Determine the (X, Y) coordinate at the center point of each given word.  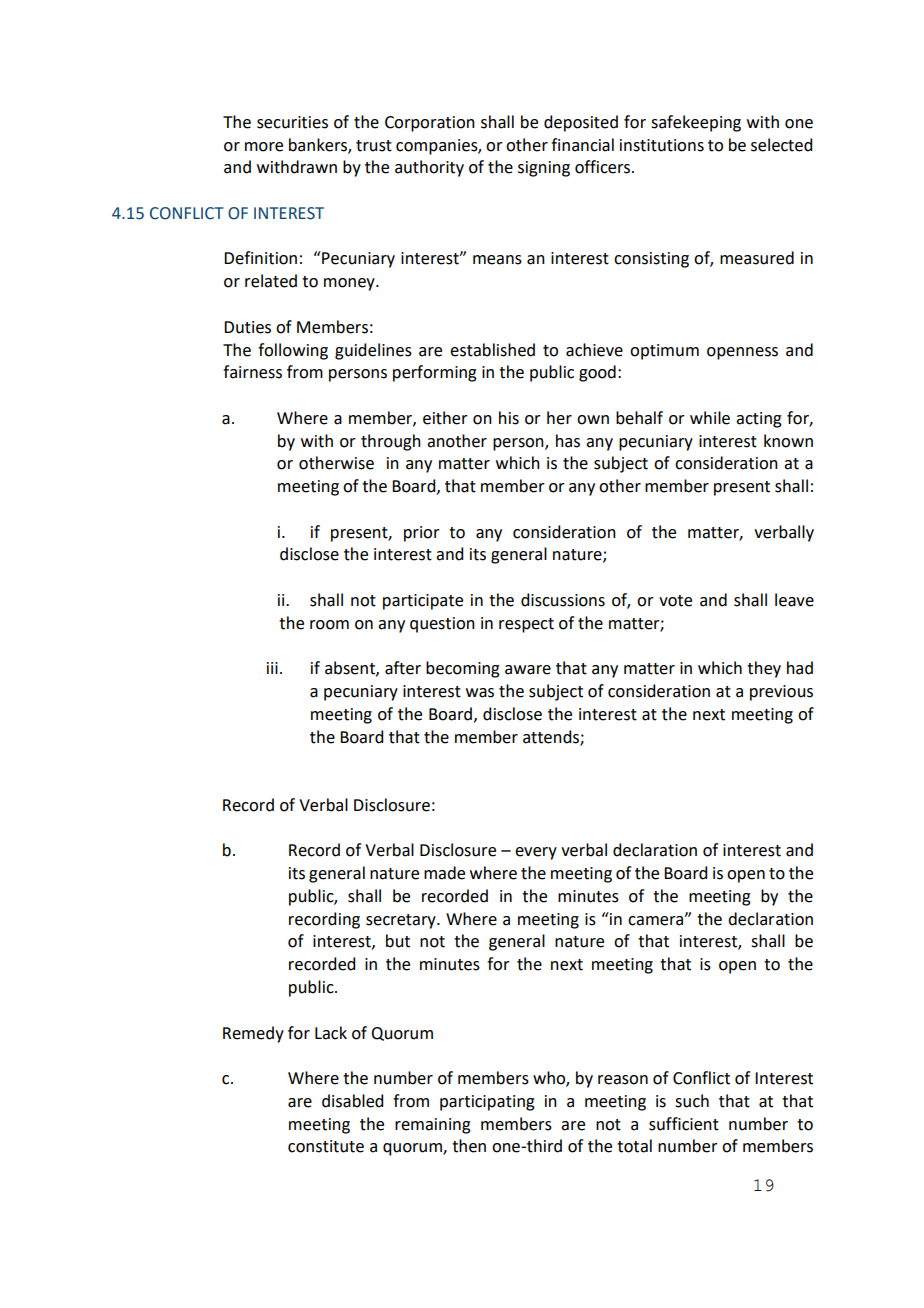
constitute (326, 1146)
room (329, 625)
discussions (563, 600)
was (480, 693)
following (293, 351)
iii (272, 668)
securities (292, 122)
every (536, 853)
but (398, 941)
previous (781, 693)
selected (781, 145)
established (492, 350)
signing (544, 169)
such (692, 1101)
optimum (664, 352)
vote (675, 601)
